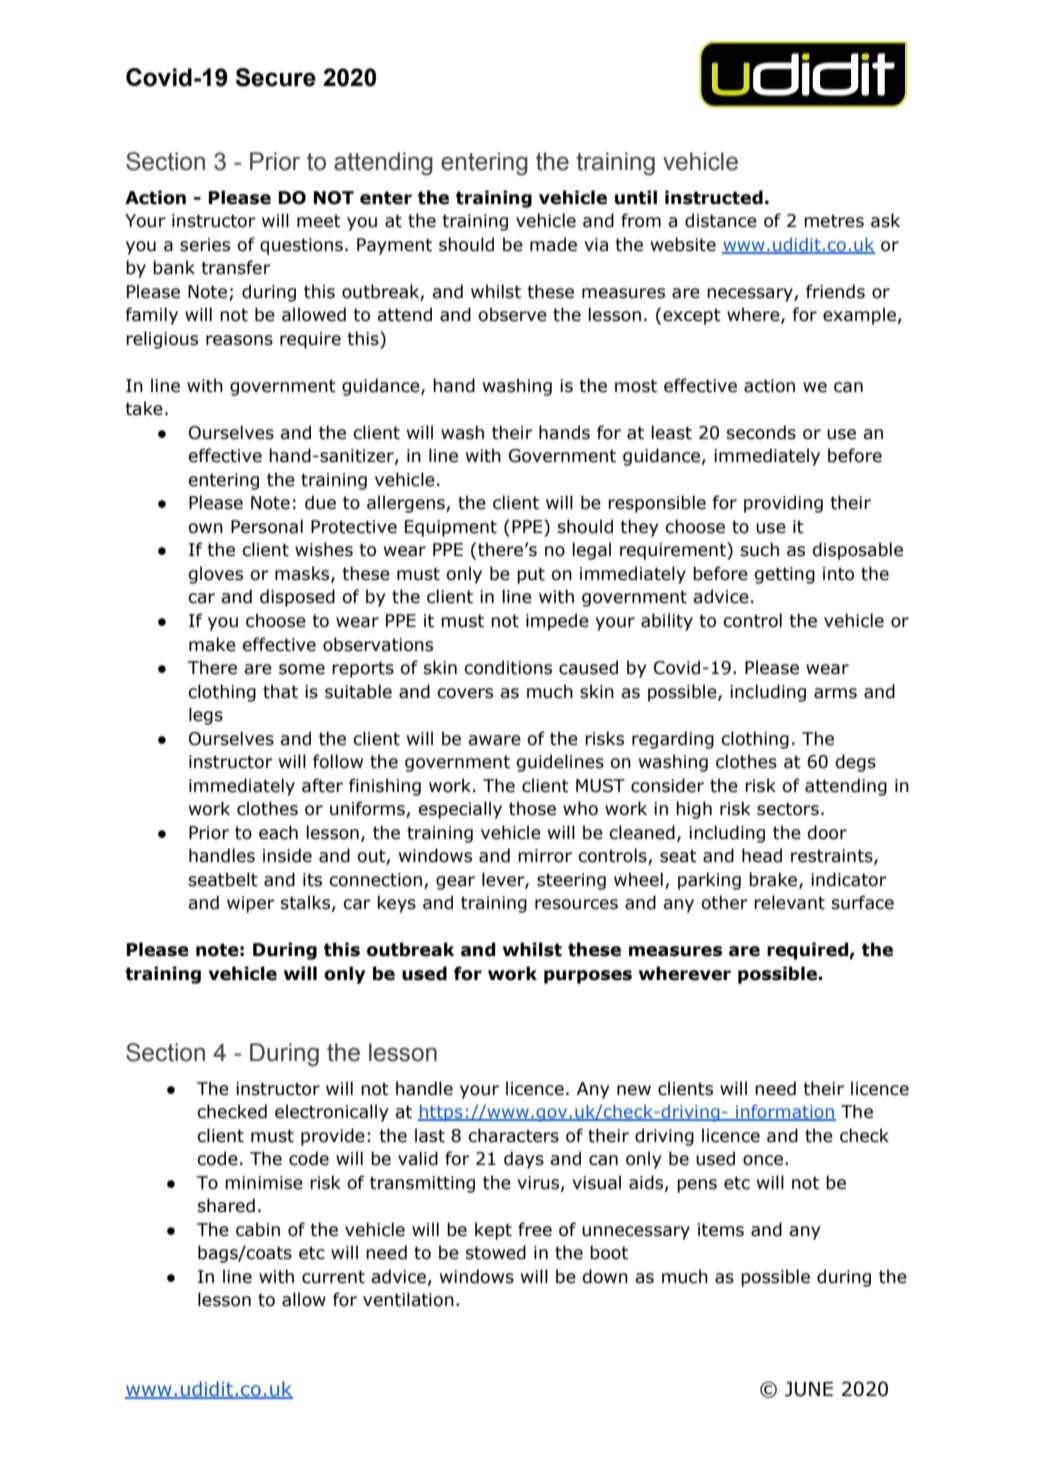 Image resolution: width=1037 pixels, height=1467 pixels. What do you see at coordinates (276, 77) in the screenshot?
I see `Secure` at bounding box center [276, 77].
